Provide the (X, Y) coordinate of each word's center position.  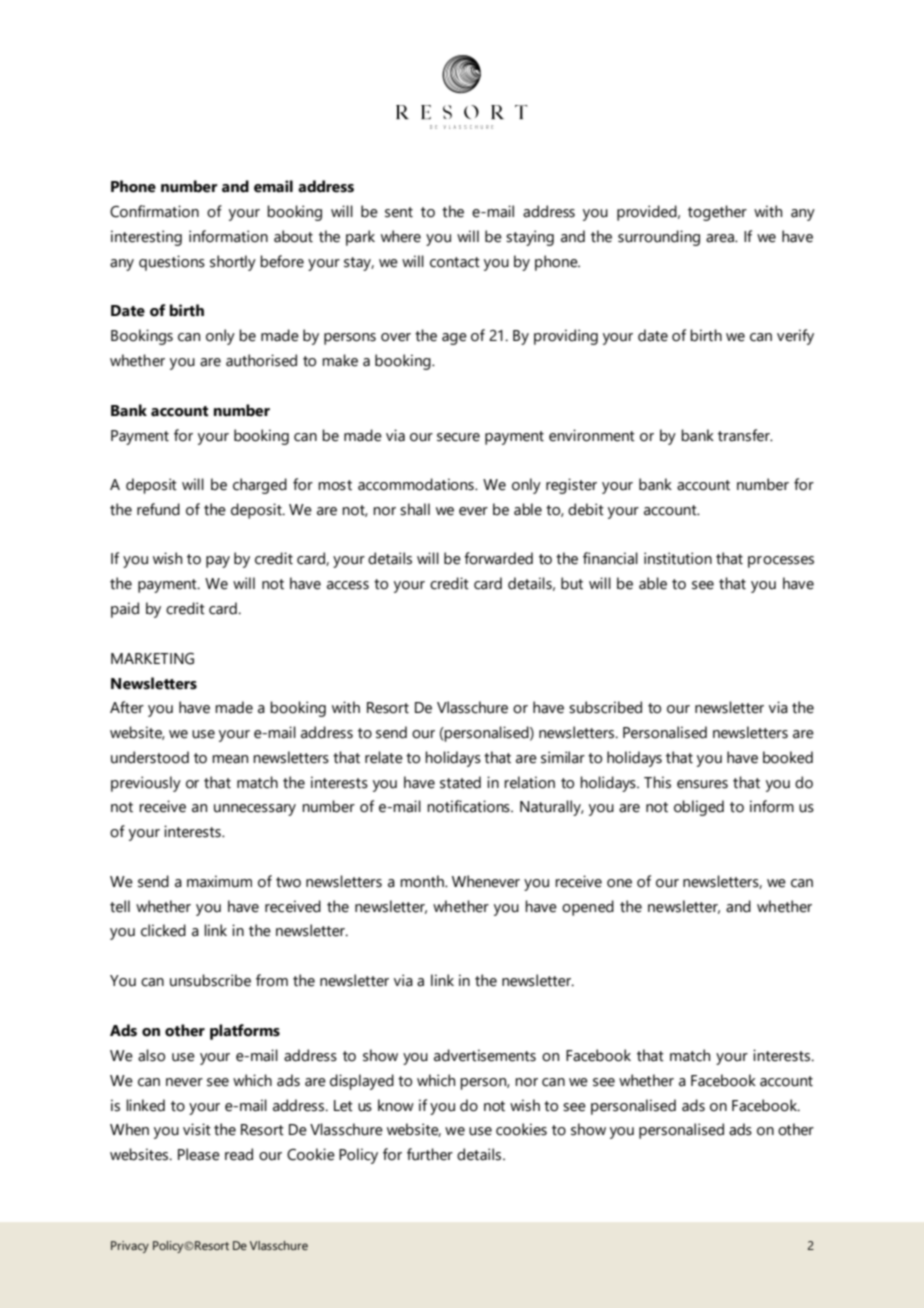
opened (588, 908)
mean (230, 759)
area (721, 238)
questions (172, 263)
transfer (745, 435)
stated (460, 782)
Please (199, 1154)
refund (158, 509)
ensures (702, 784)
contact (455, 262)
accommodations (417, 484)
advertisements (485, 1055)
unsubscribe (210, 980)
